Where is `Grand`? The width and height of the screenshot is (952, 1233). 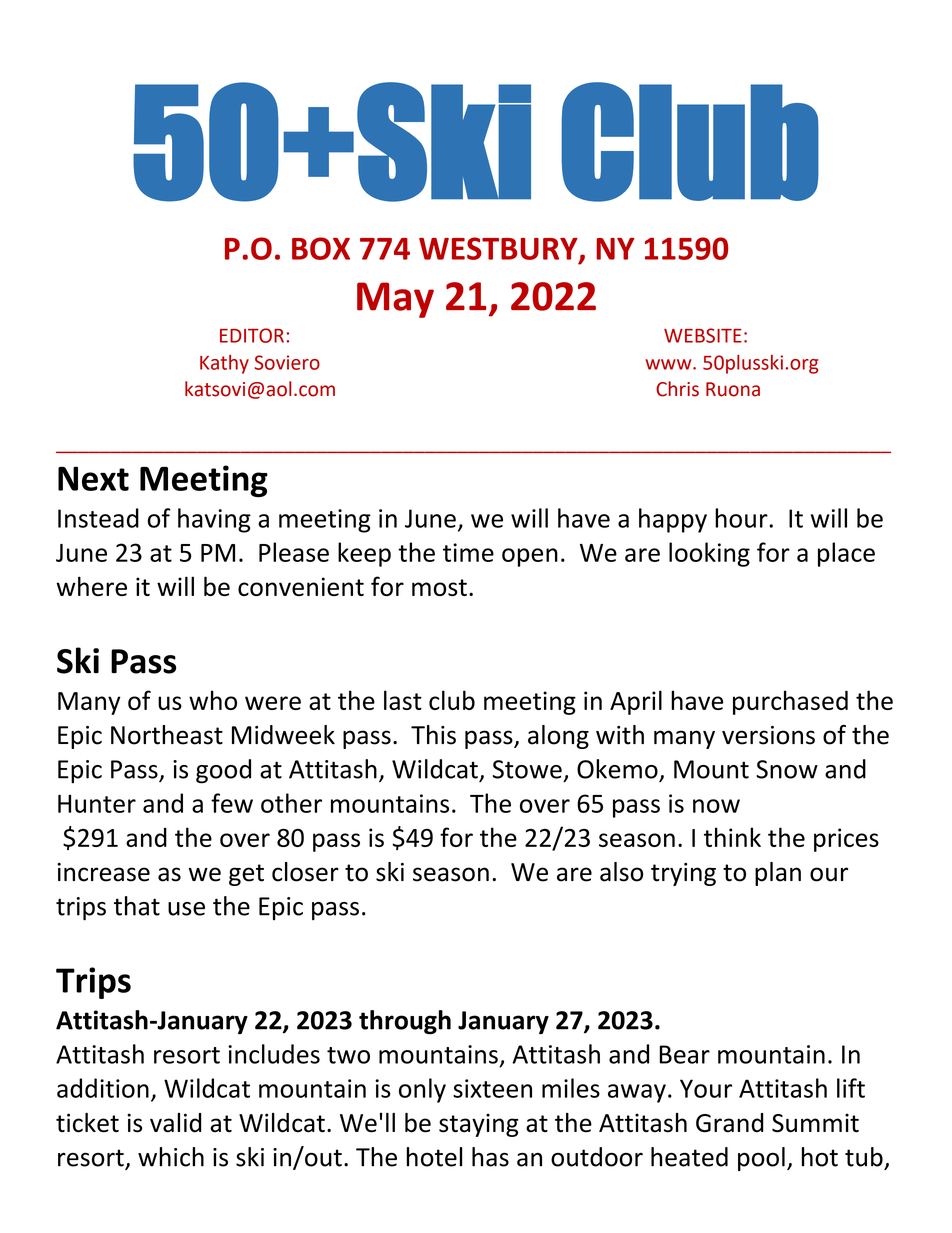 Grand is located at coordinates (729, 1123).
